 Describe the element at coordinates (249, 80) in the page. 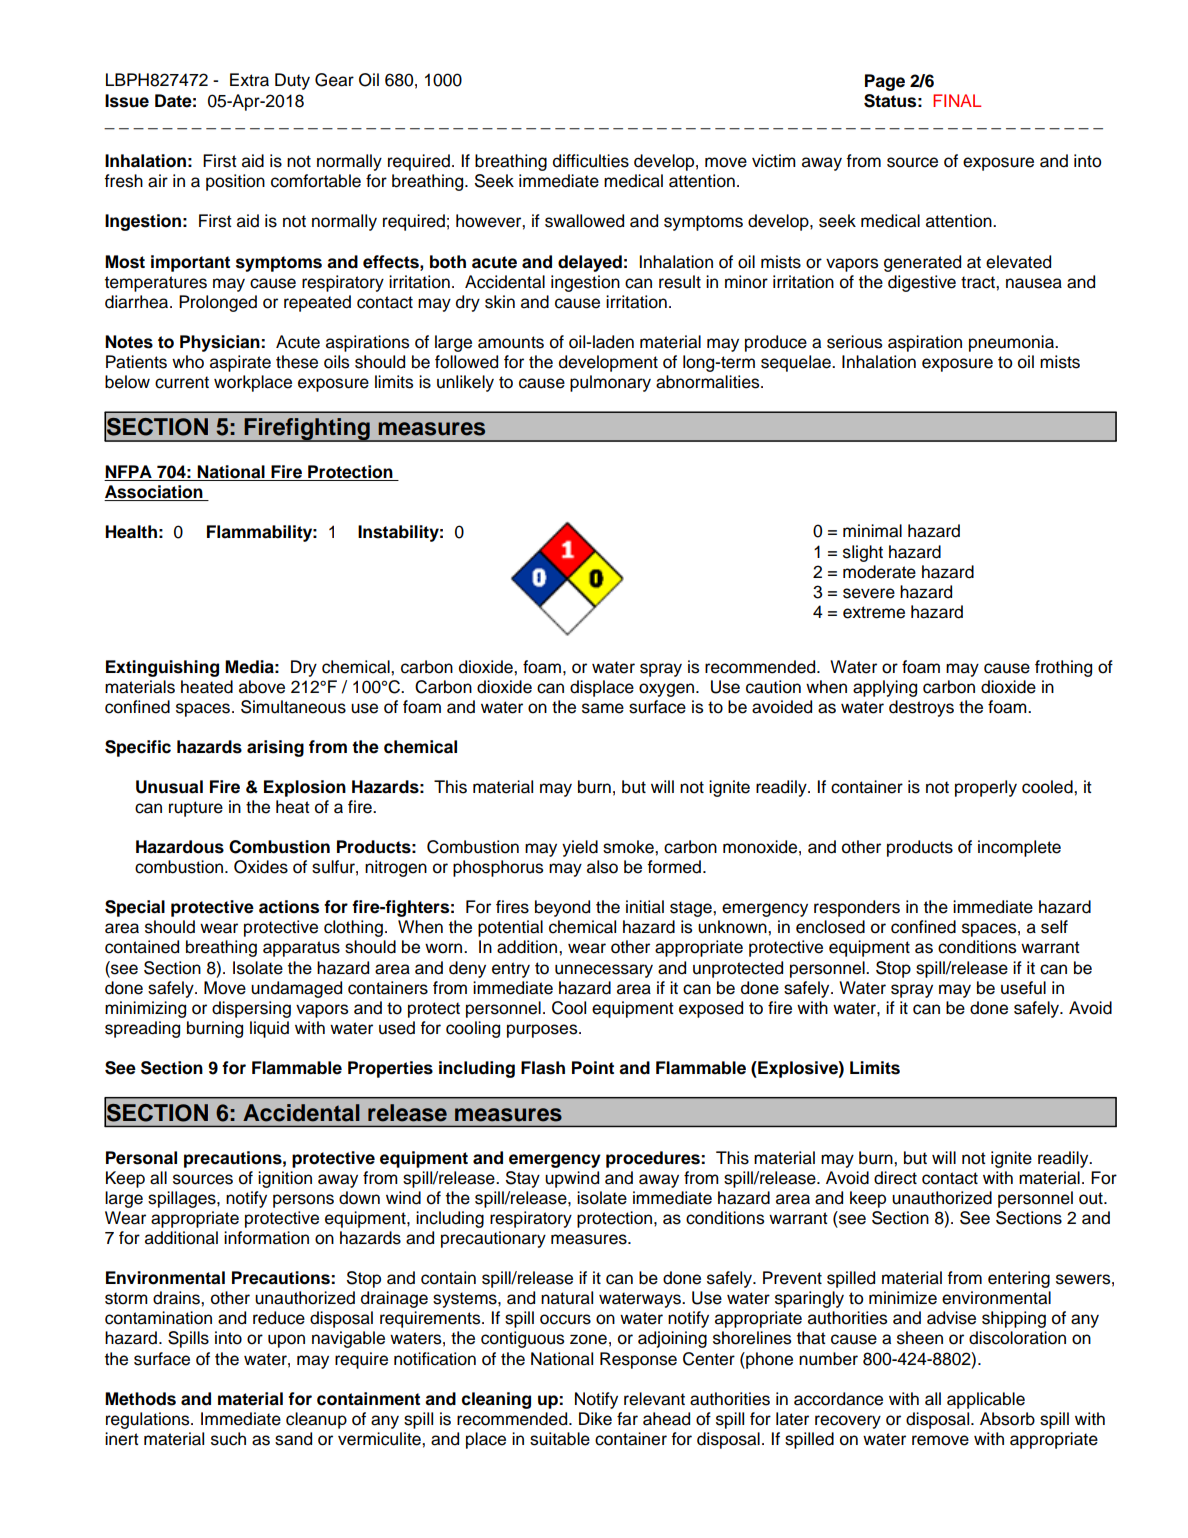

I see `Extra` at that location.
